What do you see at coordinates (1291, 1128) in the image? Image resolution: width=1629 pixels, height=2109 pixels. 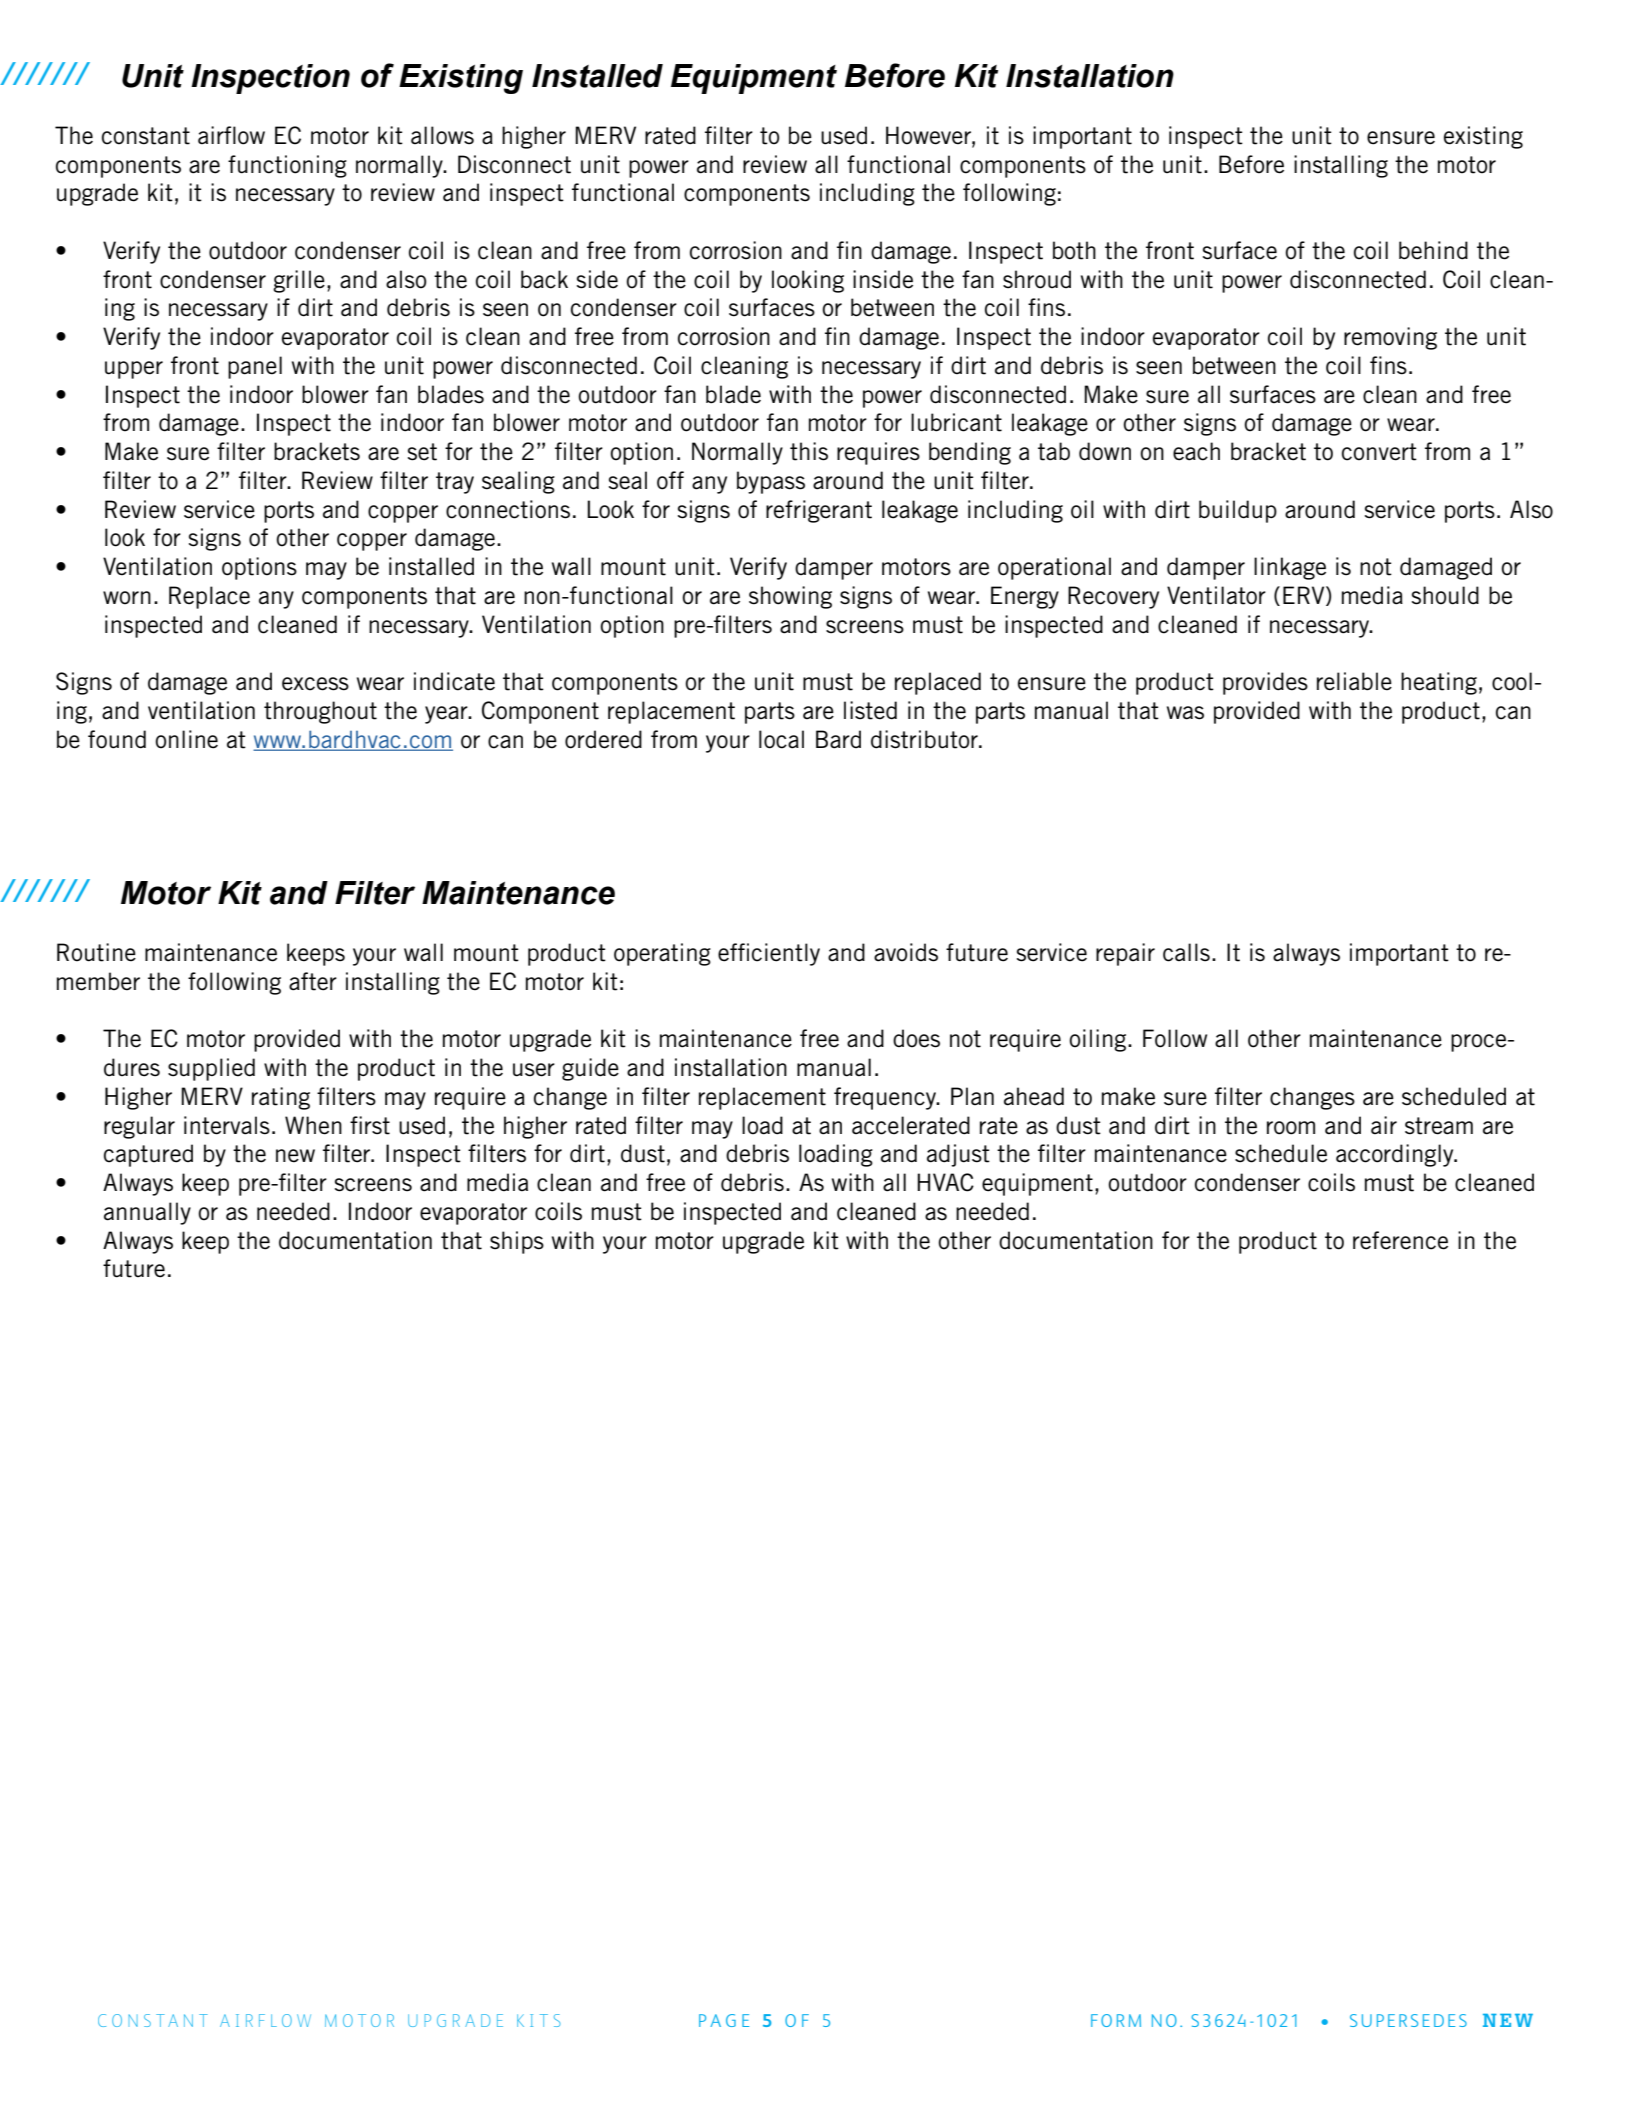 I see `room` at bounding box center [1291, 1128].
